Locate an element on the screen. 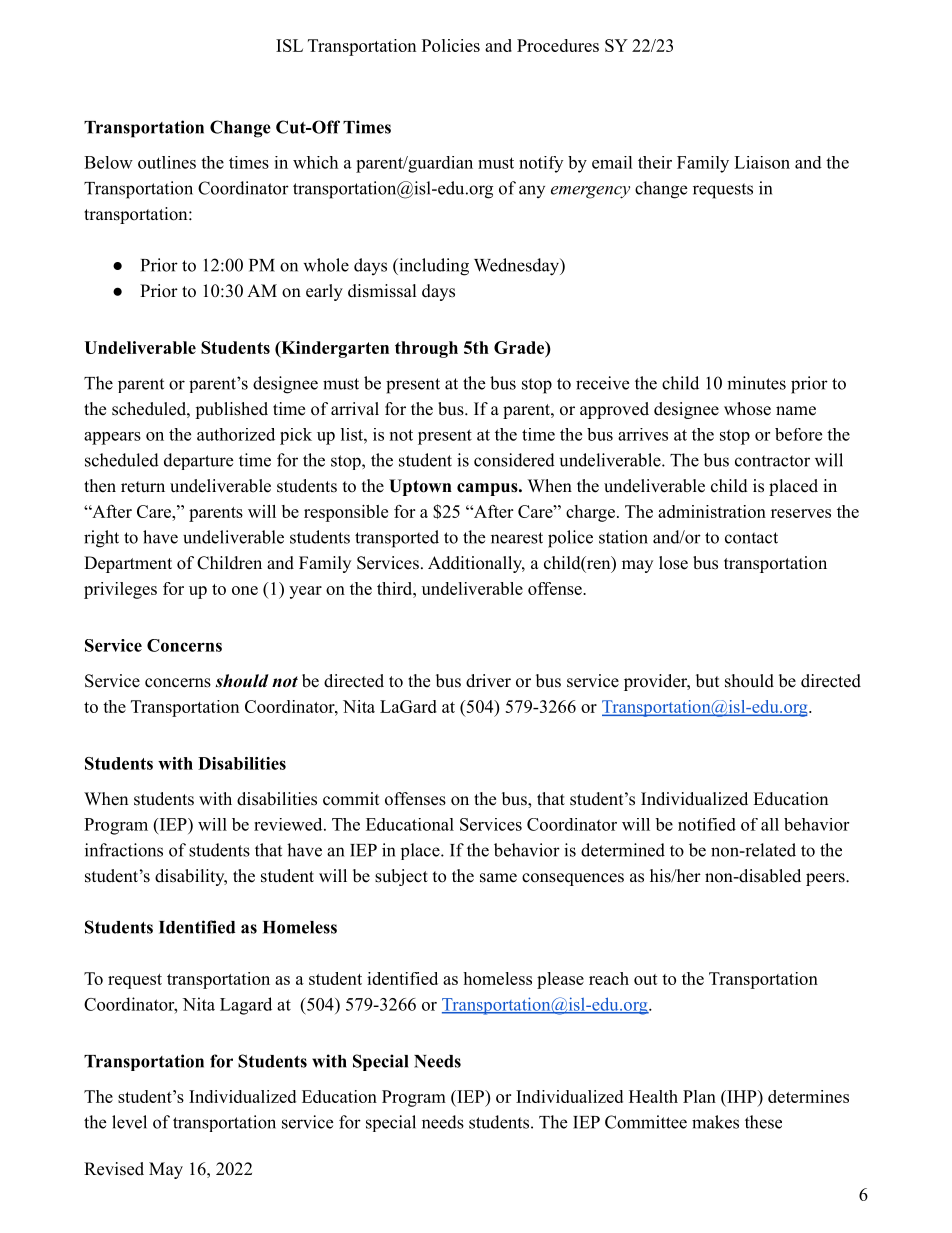 This screenshot has height=1233, width=952. considered is located at coordinates (514, 460).
